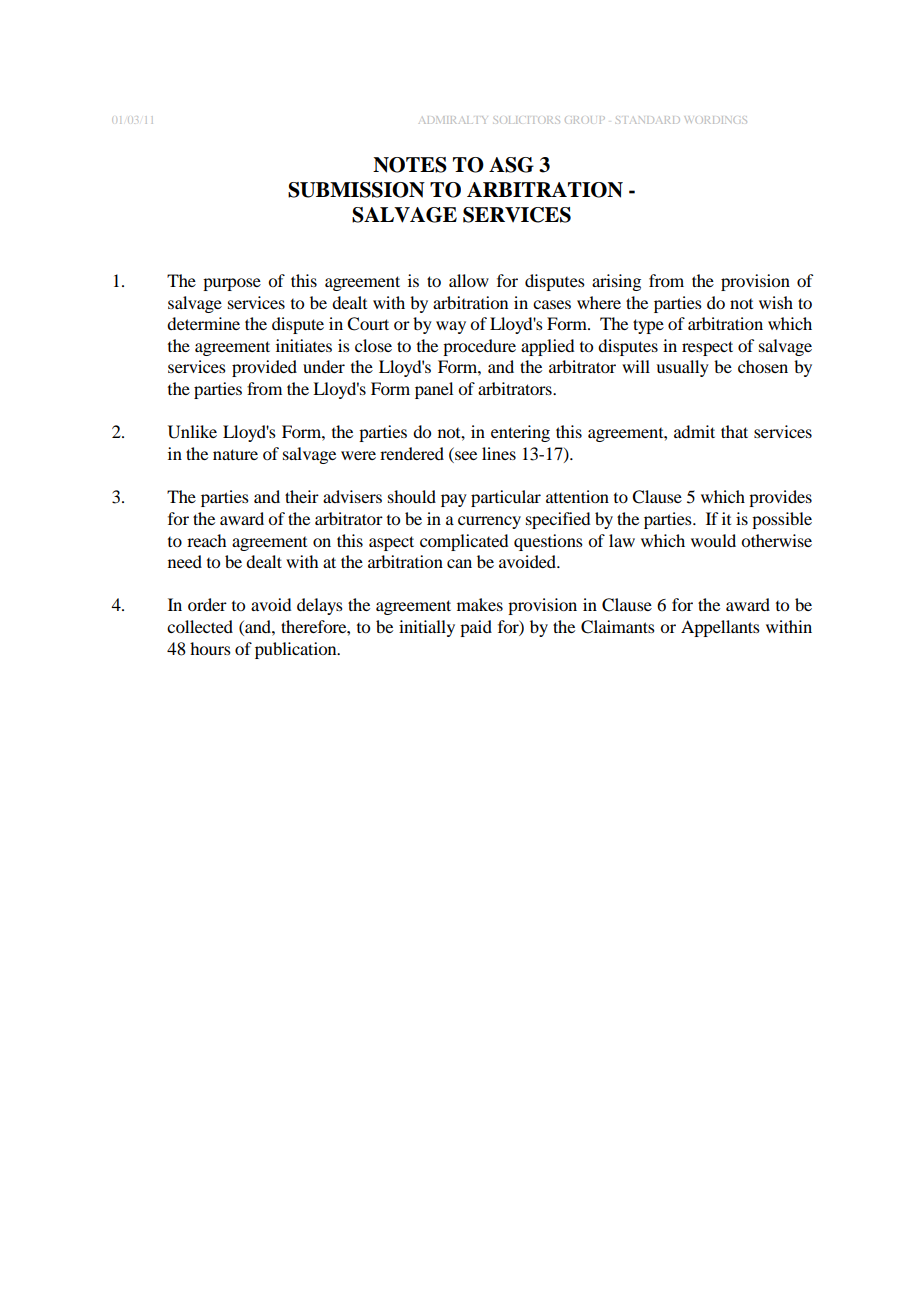  I want to click on panel, so click(434, 390).
